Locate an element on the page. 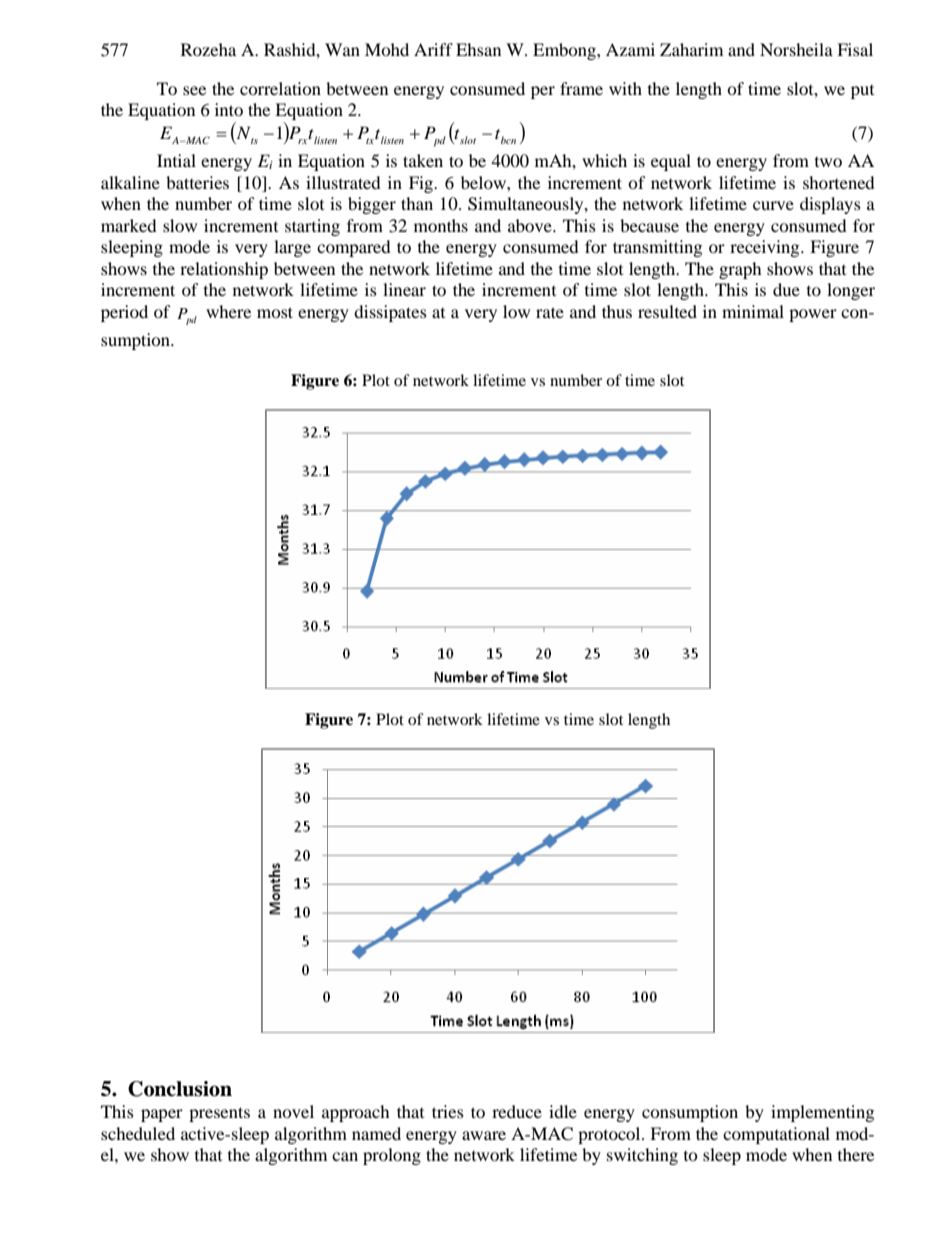 This page has width=952, height=1233. presents is located at coordinates (219, 1114).
